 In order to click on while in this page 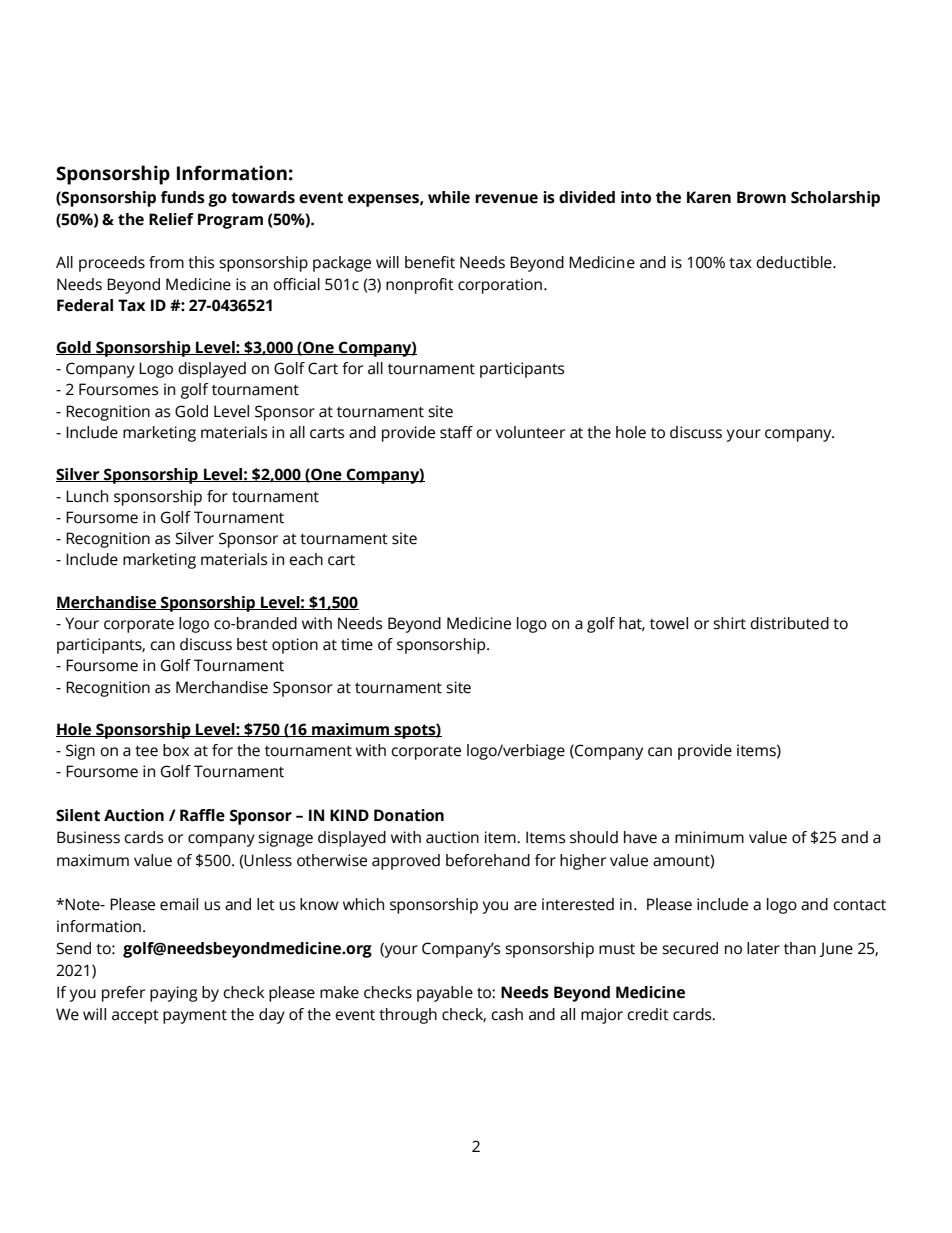, I will do `click(449, 197)`.
